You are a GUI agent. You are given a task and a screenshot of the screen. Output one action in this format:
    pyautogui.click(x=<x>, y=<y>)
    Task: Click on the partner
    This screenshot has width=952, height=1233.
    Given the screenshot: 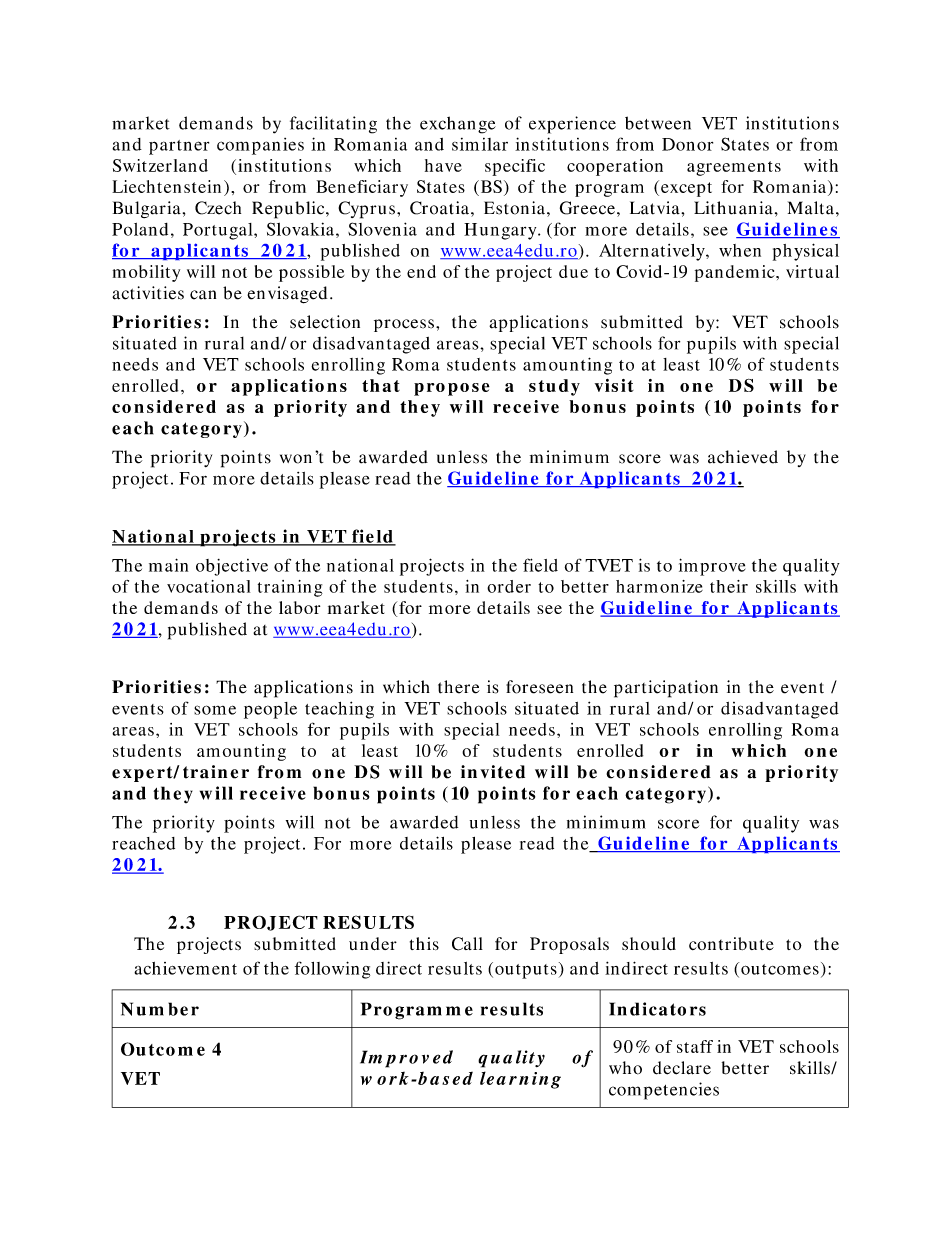 What is the action you would take?
    pyautogui.click(x=179, y=147)
